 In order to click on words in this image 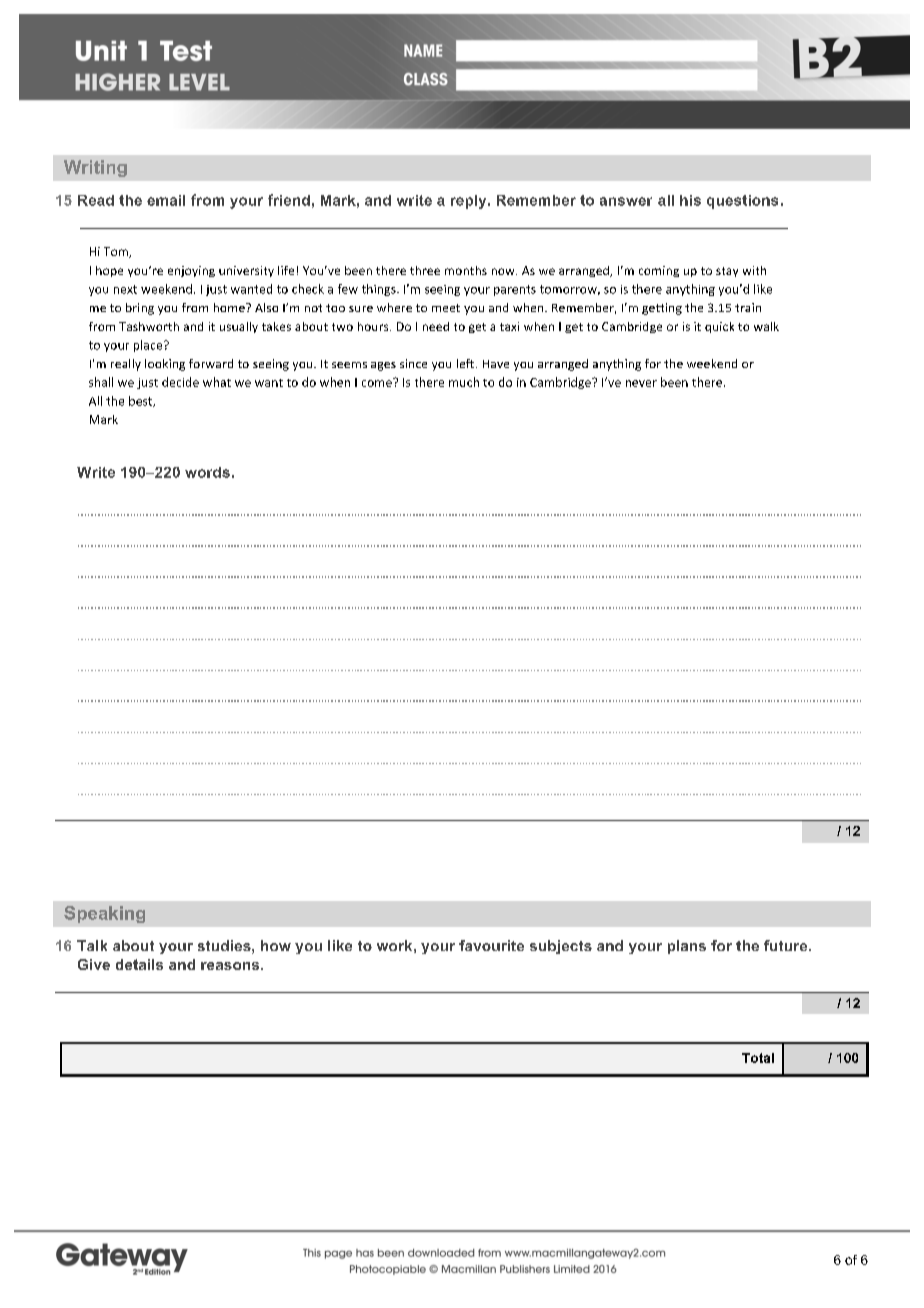, I will do `click(207, 472)`.
